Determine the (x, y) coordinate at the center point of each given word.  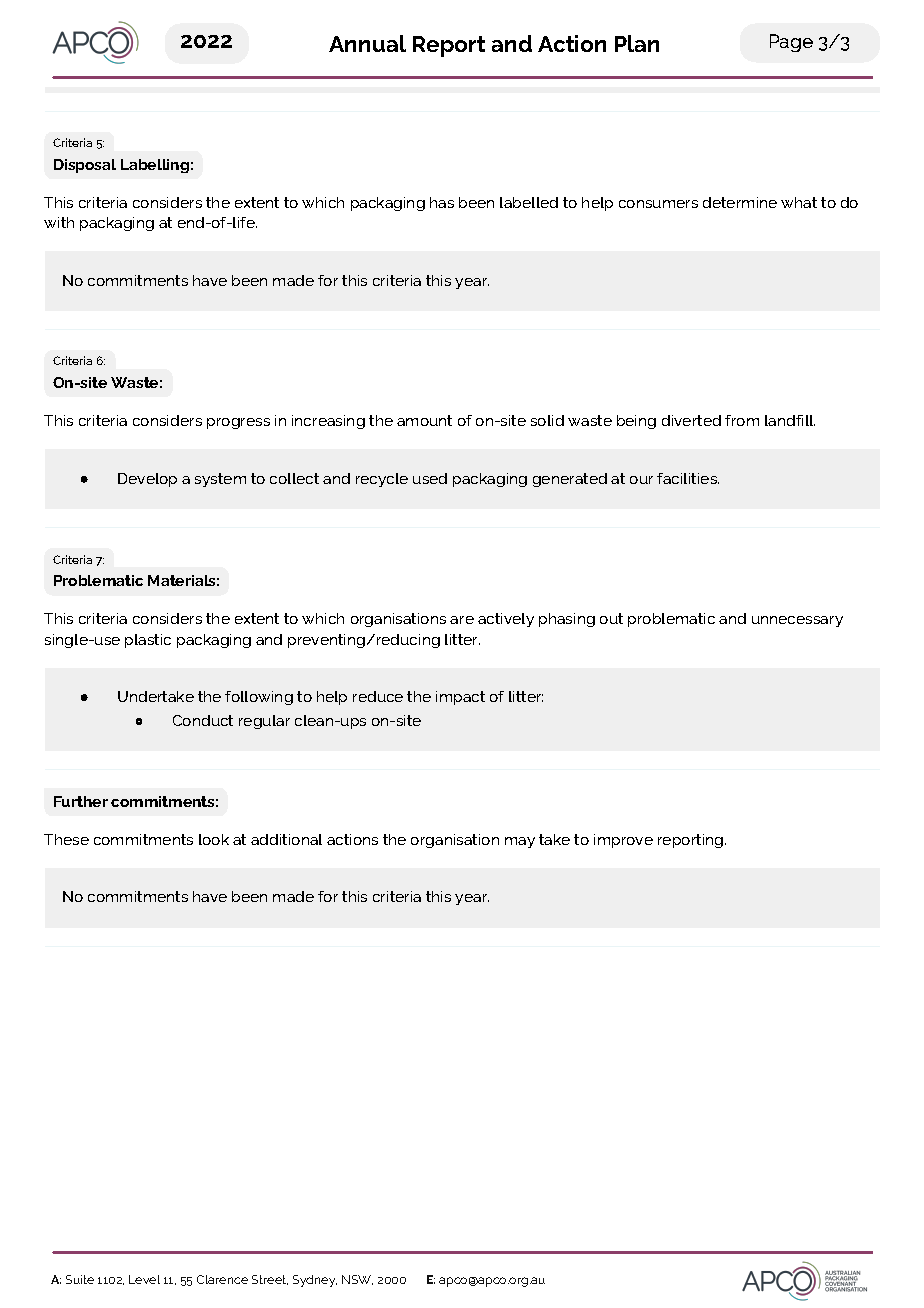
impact (460, 698)
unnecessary (797, 621)
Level (144, 1279)
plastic (148, 641)
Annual (367, 43)
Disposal (85, 166)
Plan (637, 43)
